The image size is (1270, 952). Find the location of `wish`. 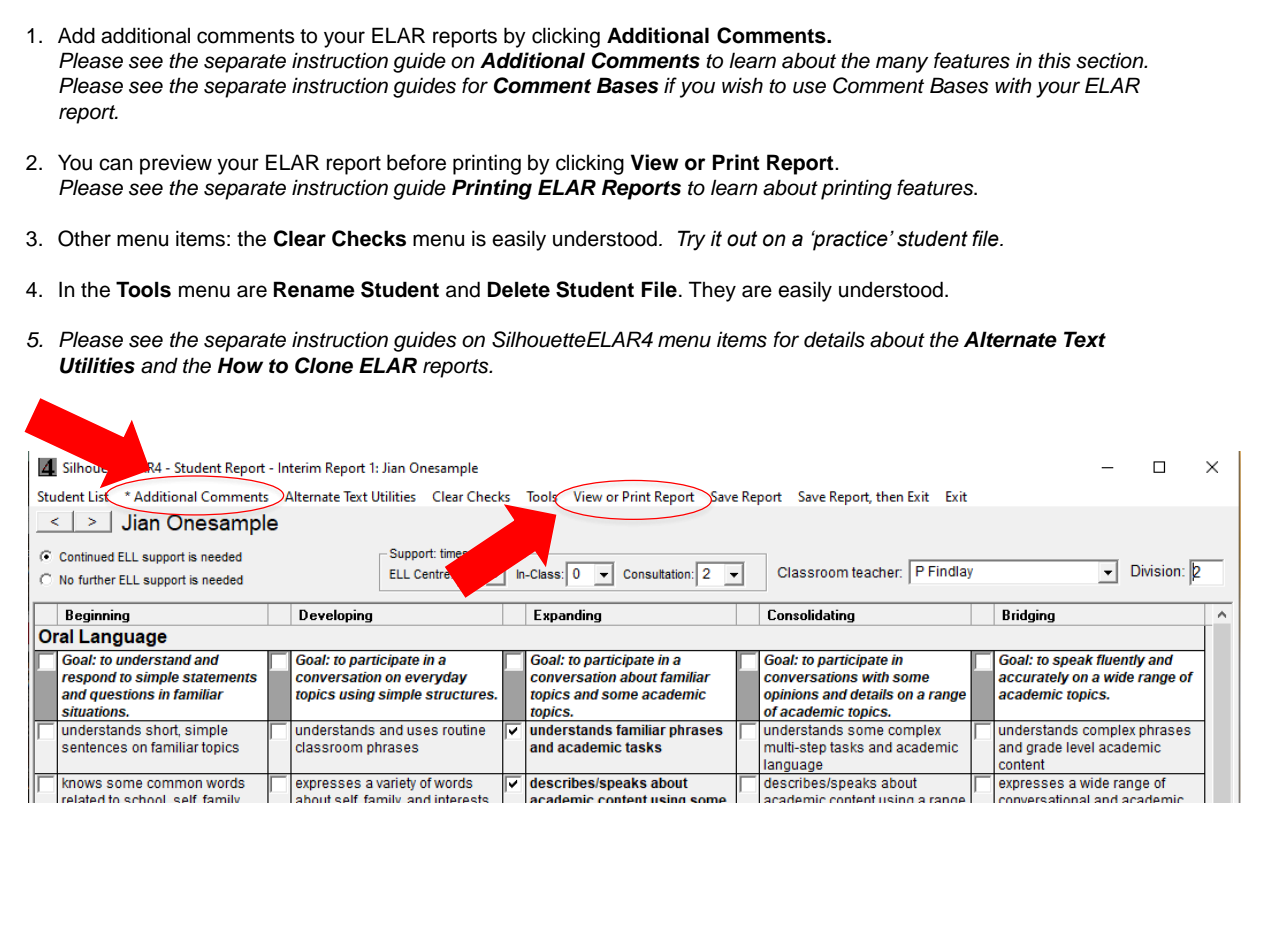

wish is located at coordinates (742, 85).
